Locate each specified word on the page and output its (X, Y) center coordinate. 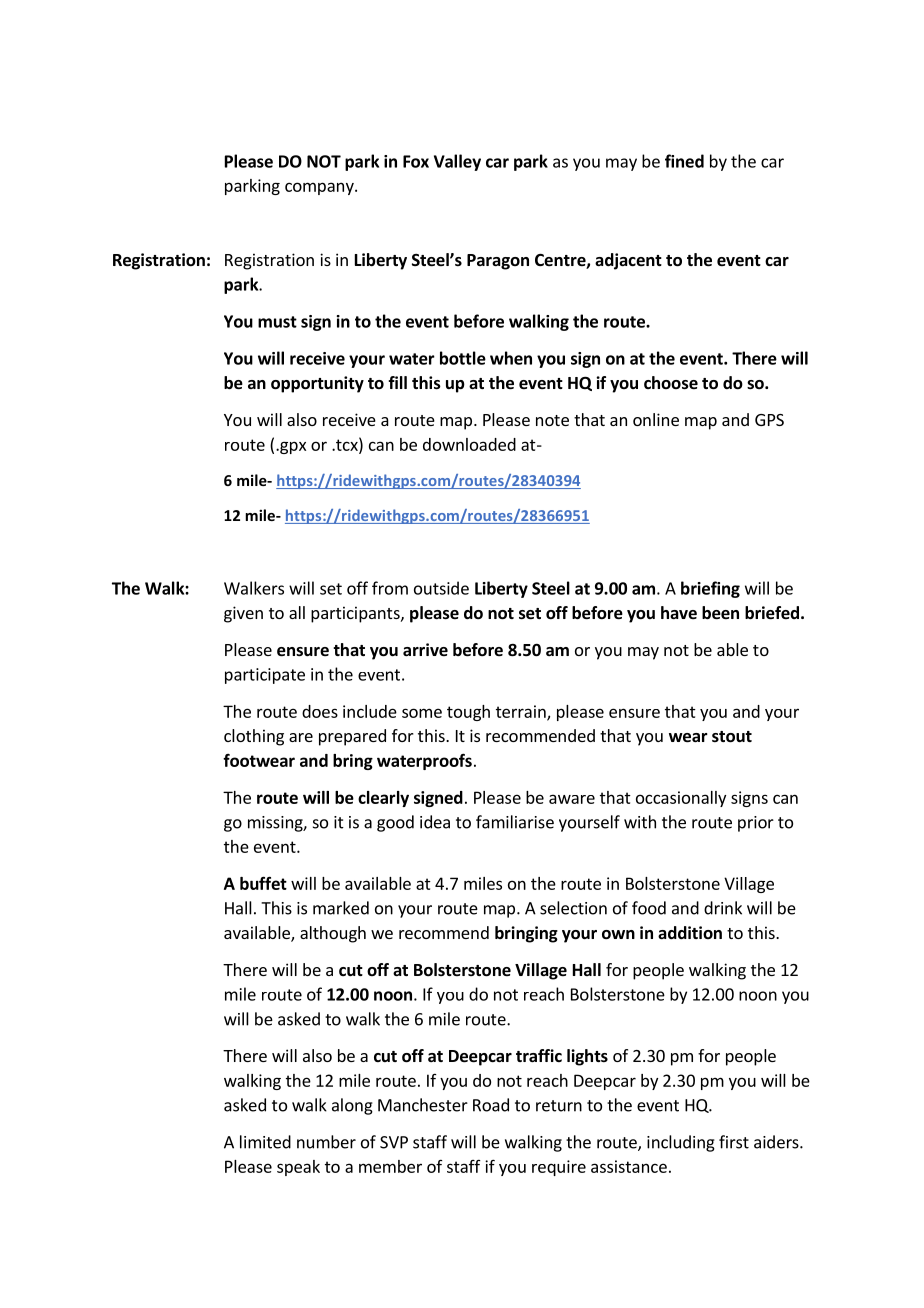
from (390, 588)
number (326, 1142)
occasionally (681, 799)
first (734, 1142)
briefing (710, 589)
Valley (457, 162)
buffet (263, 883)
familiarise (515, 822)
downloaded (469, 444)
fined (684, 161)
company (320, 188)
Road (491, 1105)
